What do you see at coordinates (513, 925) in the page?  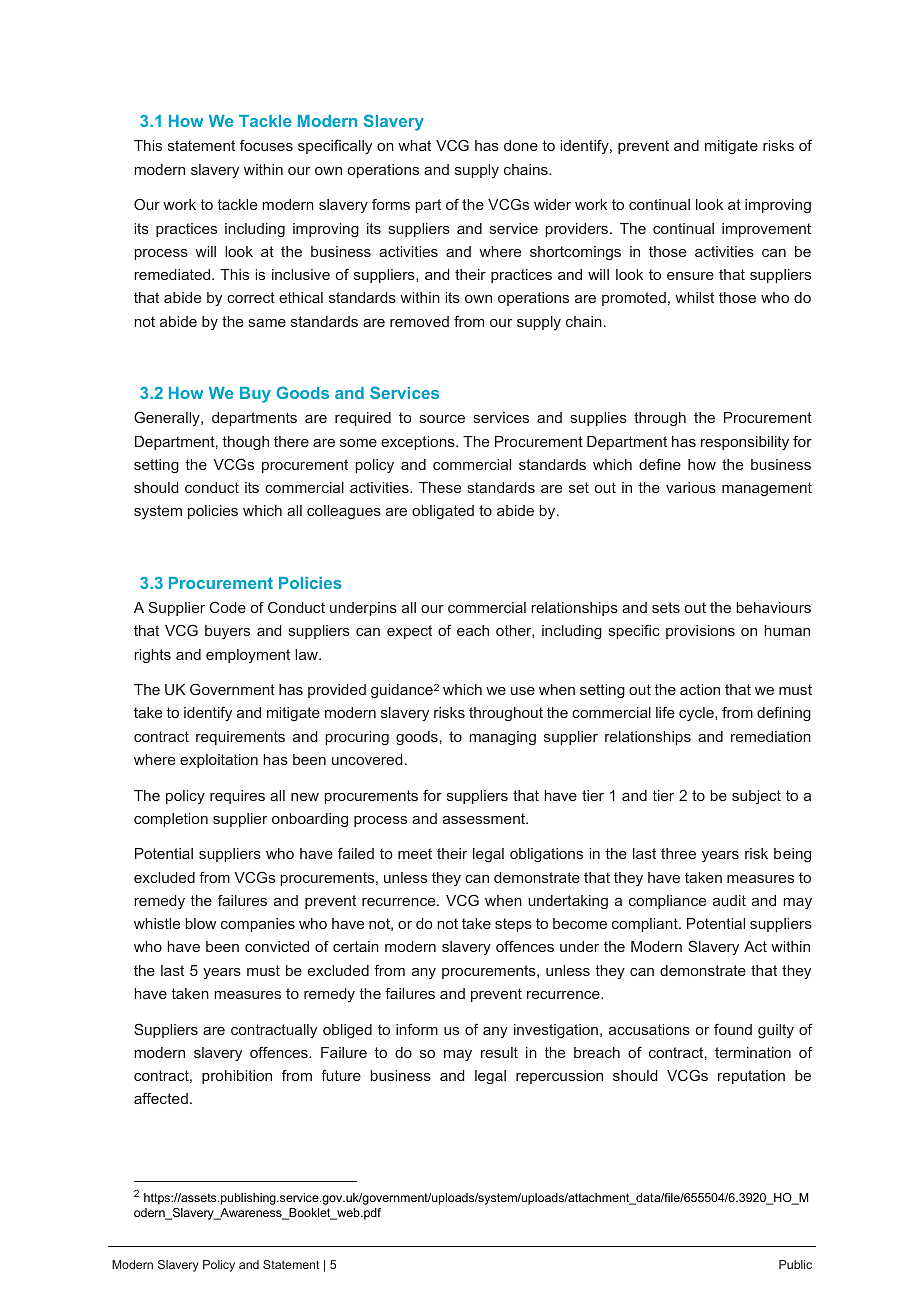 I see `steps` at bounding box center [513, 925].
